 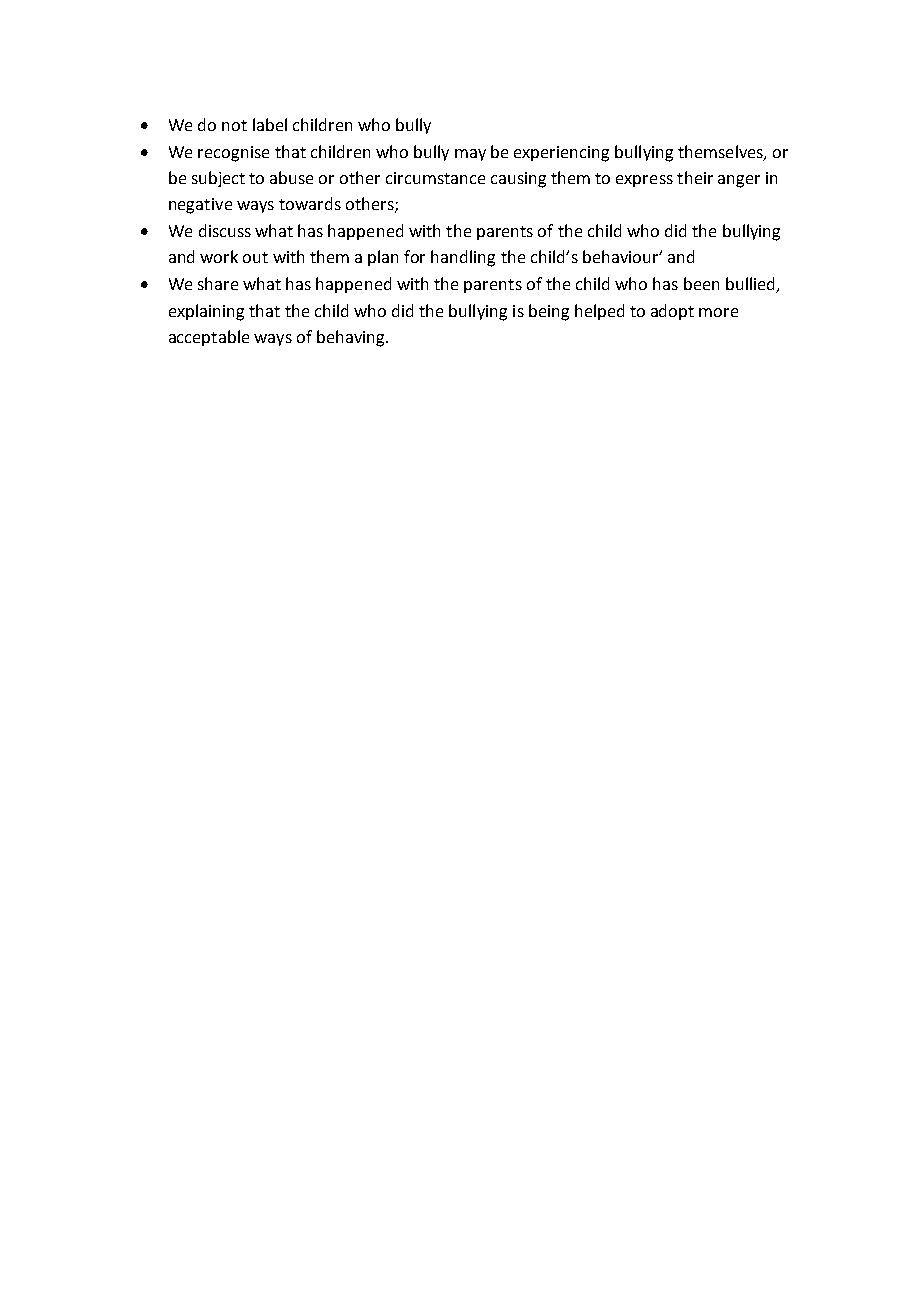 What do you see at coordinates (270, 124) in the image?
I see `label` at bounding box center [270, 124].
